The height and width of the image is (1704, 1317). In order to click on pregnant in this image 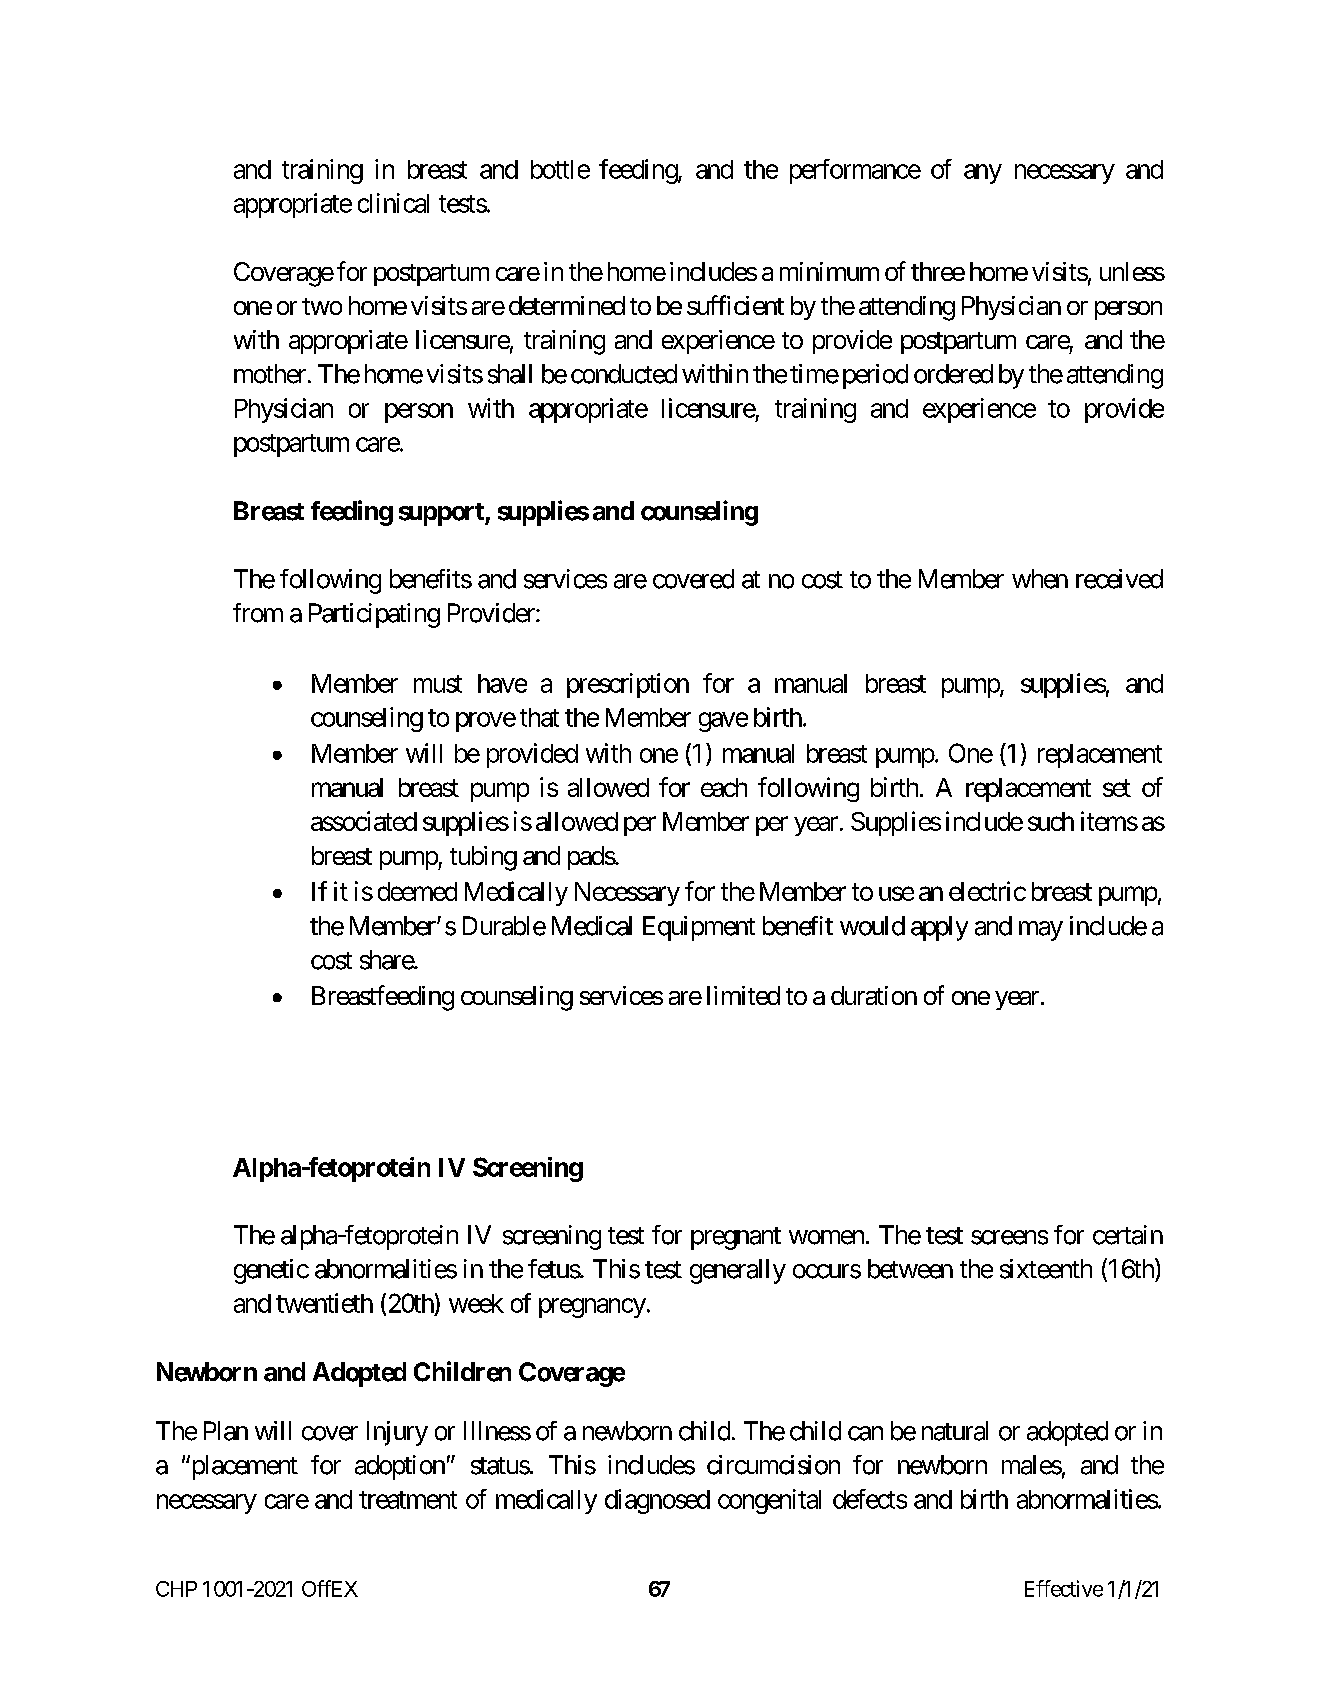, I will do `click(736, 1238)`.
